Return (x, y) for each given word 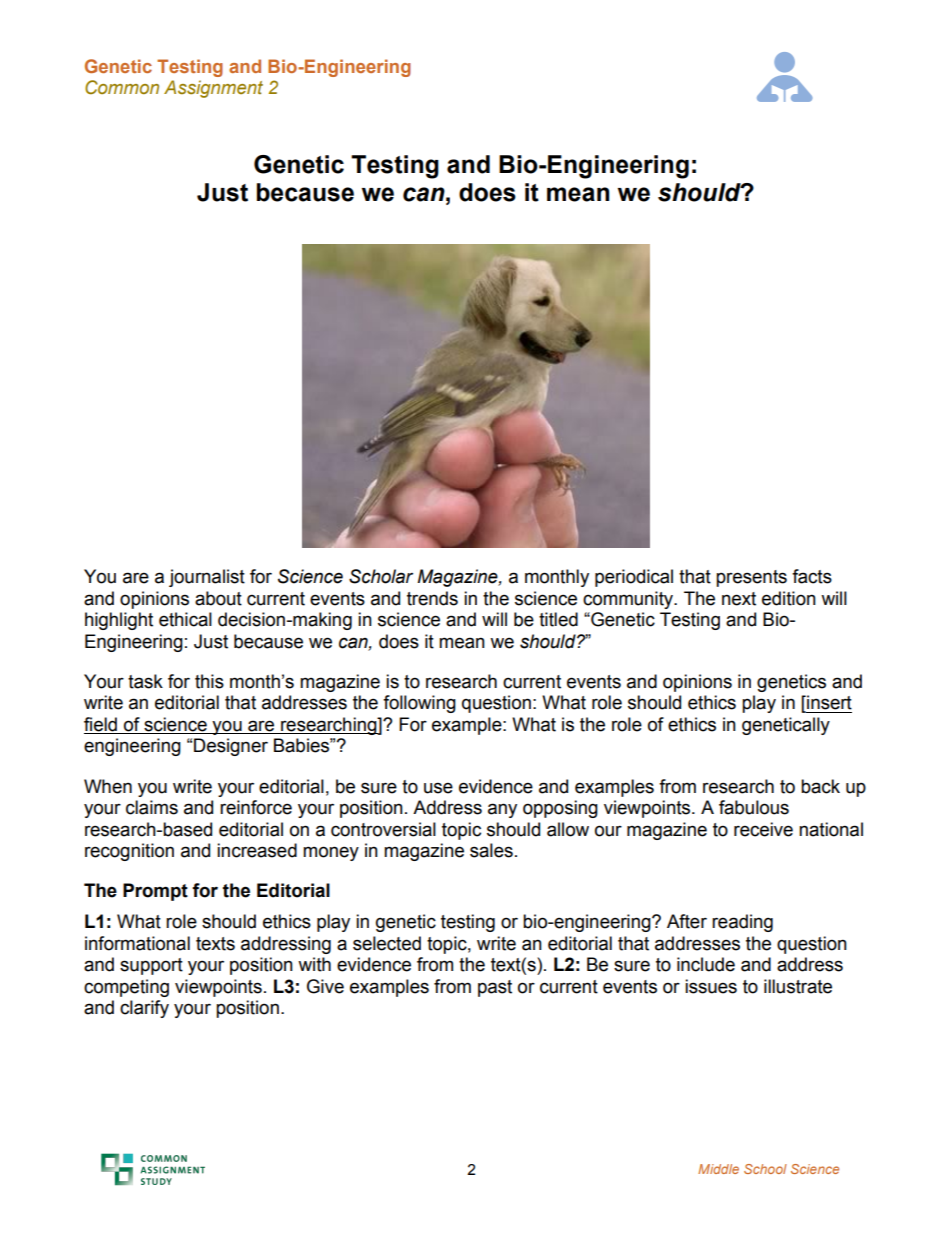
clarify (144, 1009)
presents (751, 578)
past (495, 988)
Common (122, 87)
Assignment (213, 89)
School (765, 1169)
